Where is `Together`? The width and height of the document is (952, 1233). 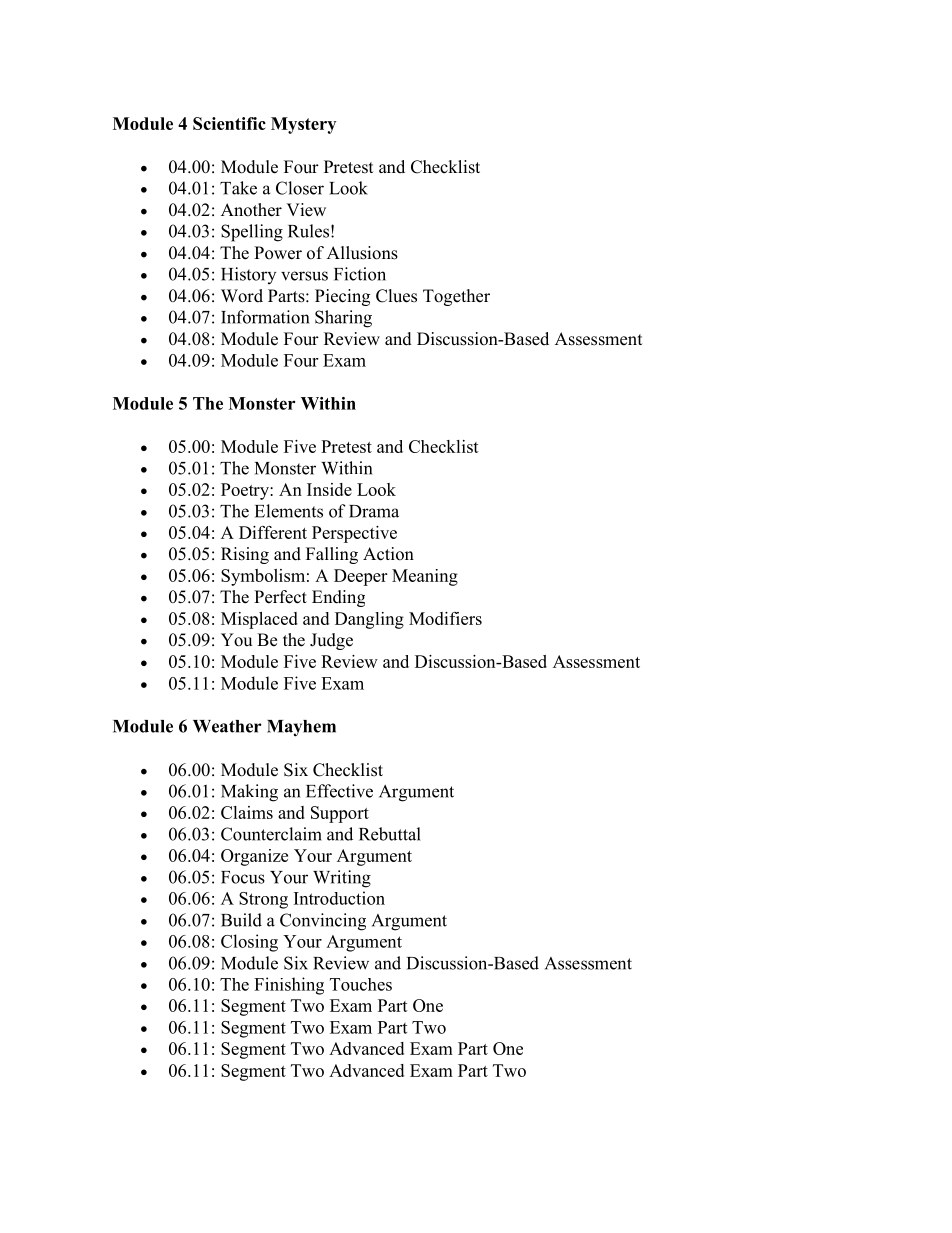
Together is located at coordinates (456, 297).
